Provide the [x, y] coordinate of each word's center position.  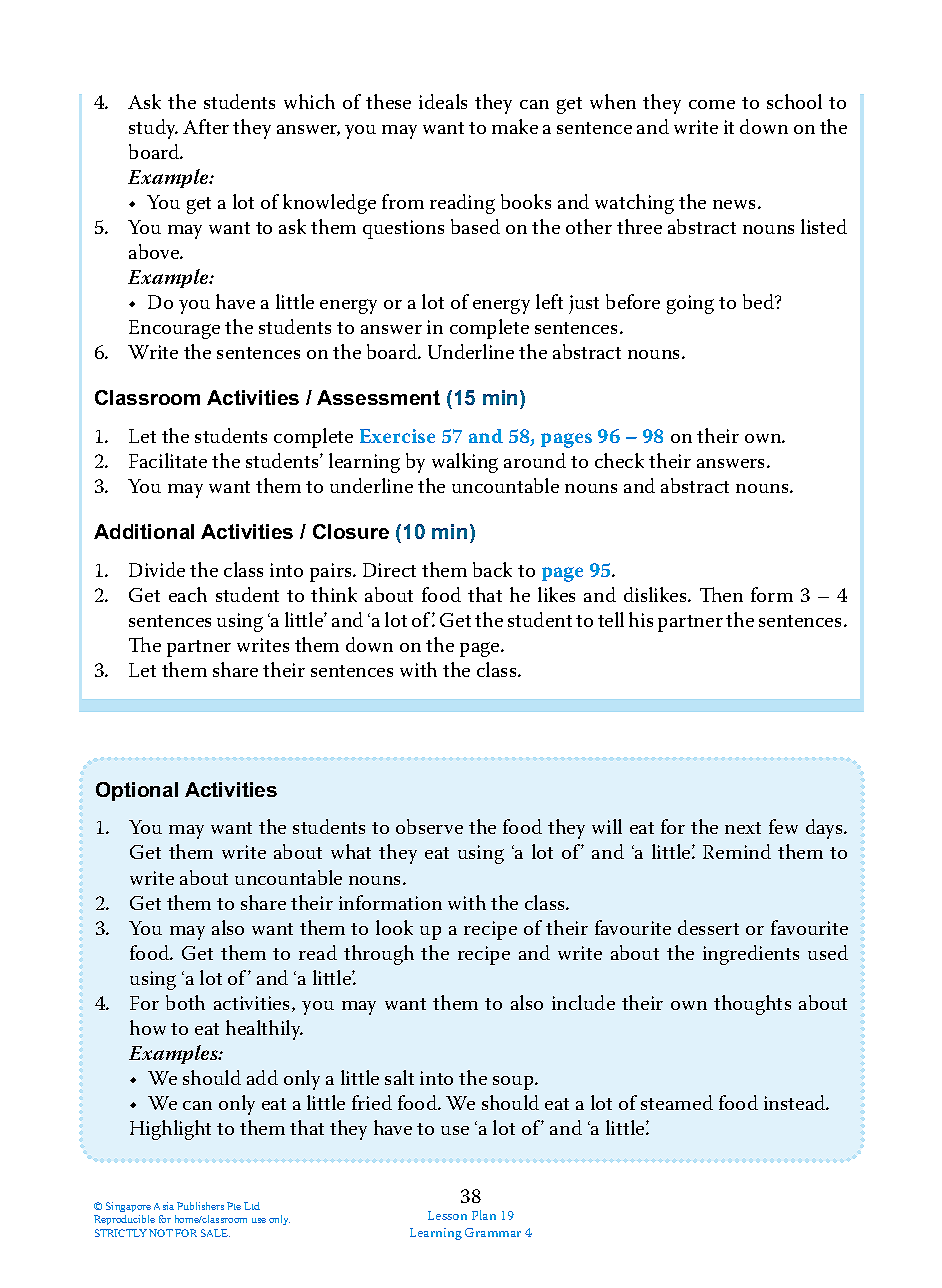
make [515, 126]
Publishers [200, 1206]
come [712, 104]
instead [796, 1102]
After [206, 126]
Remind [737, 851]
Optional [137, 791]
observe [429, 826]
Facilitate [168, 460]
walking [465, 463]
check [619, 460]
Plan [484, 1215]
